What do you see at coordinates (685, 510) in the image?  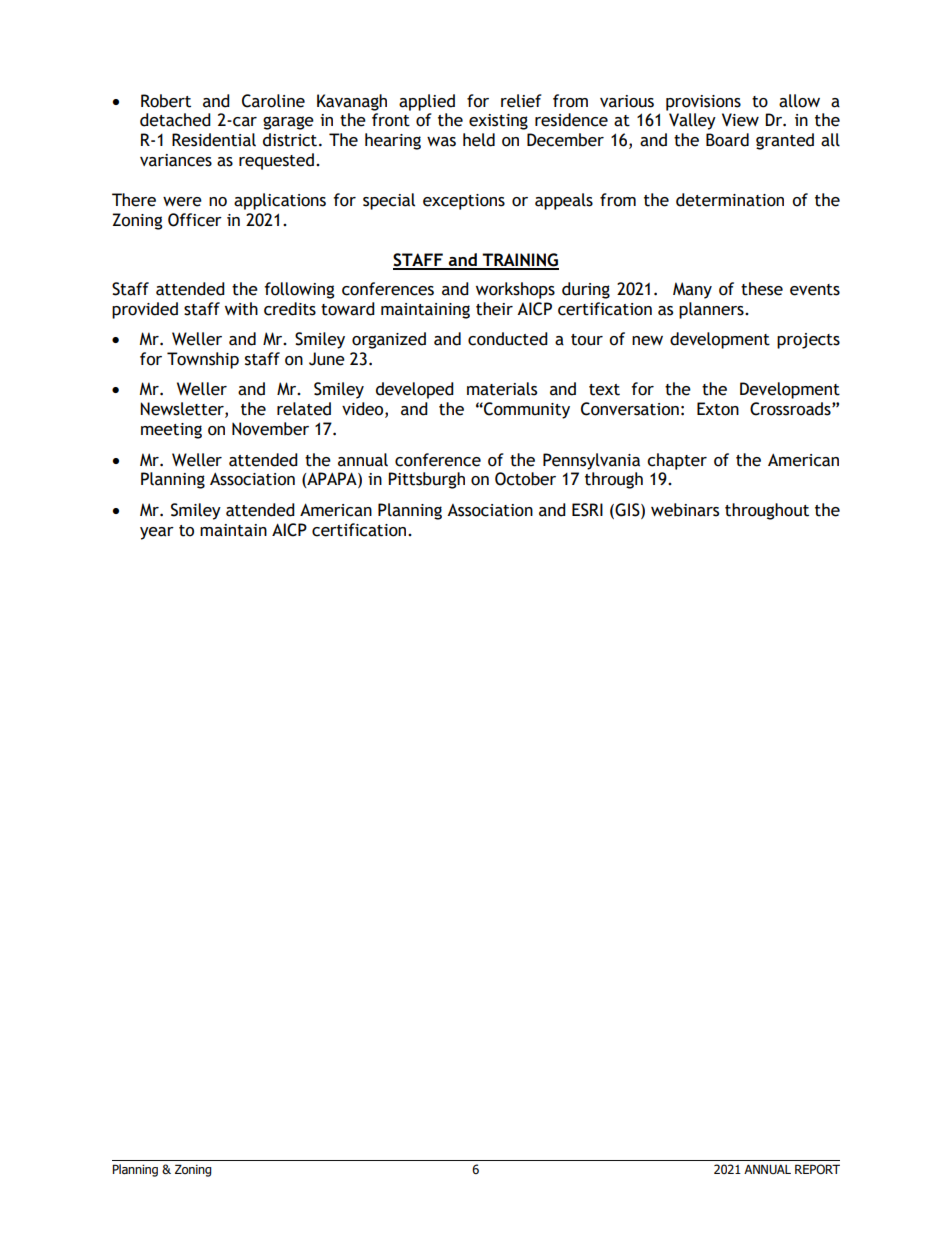 I see `webinars` at bounding box center [685, 510].
